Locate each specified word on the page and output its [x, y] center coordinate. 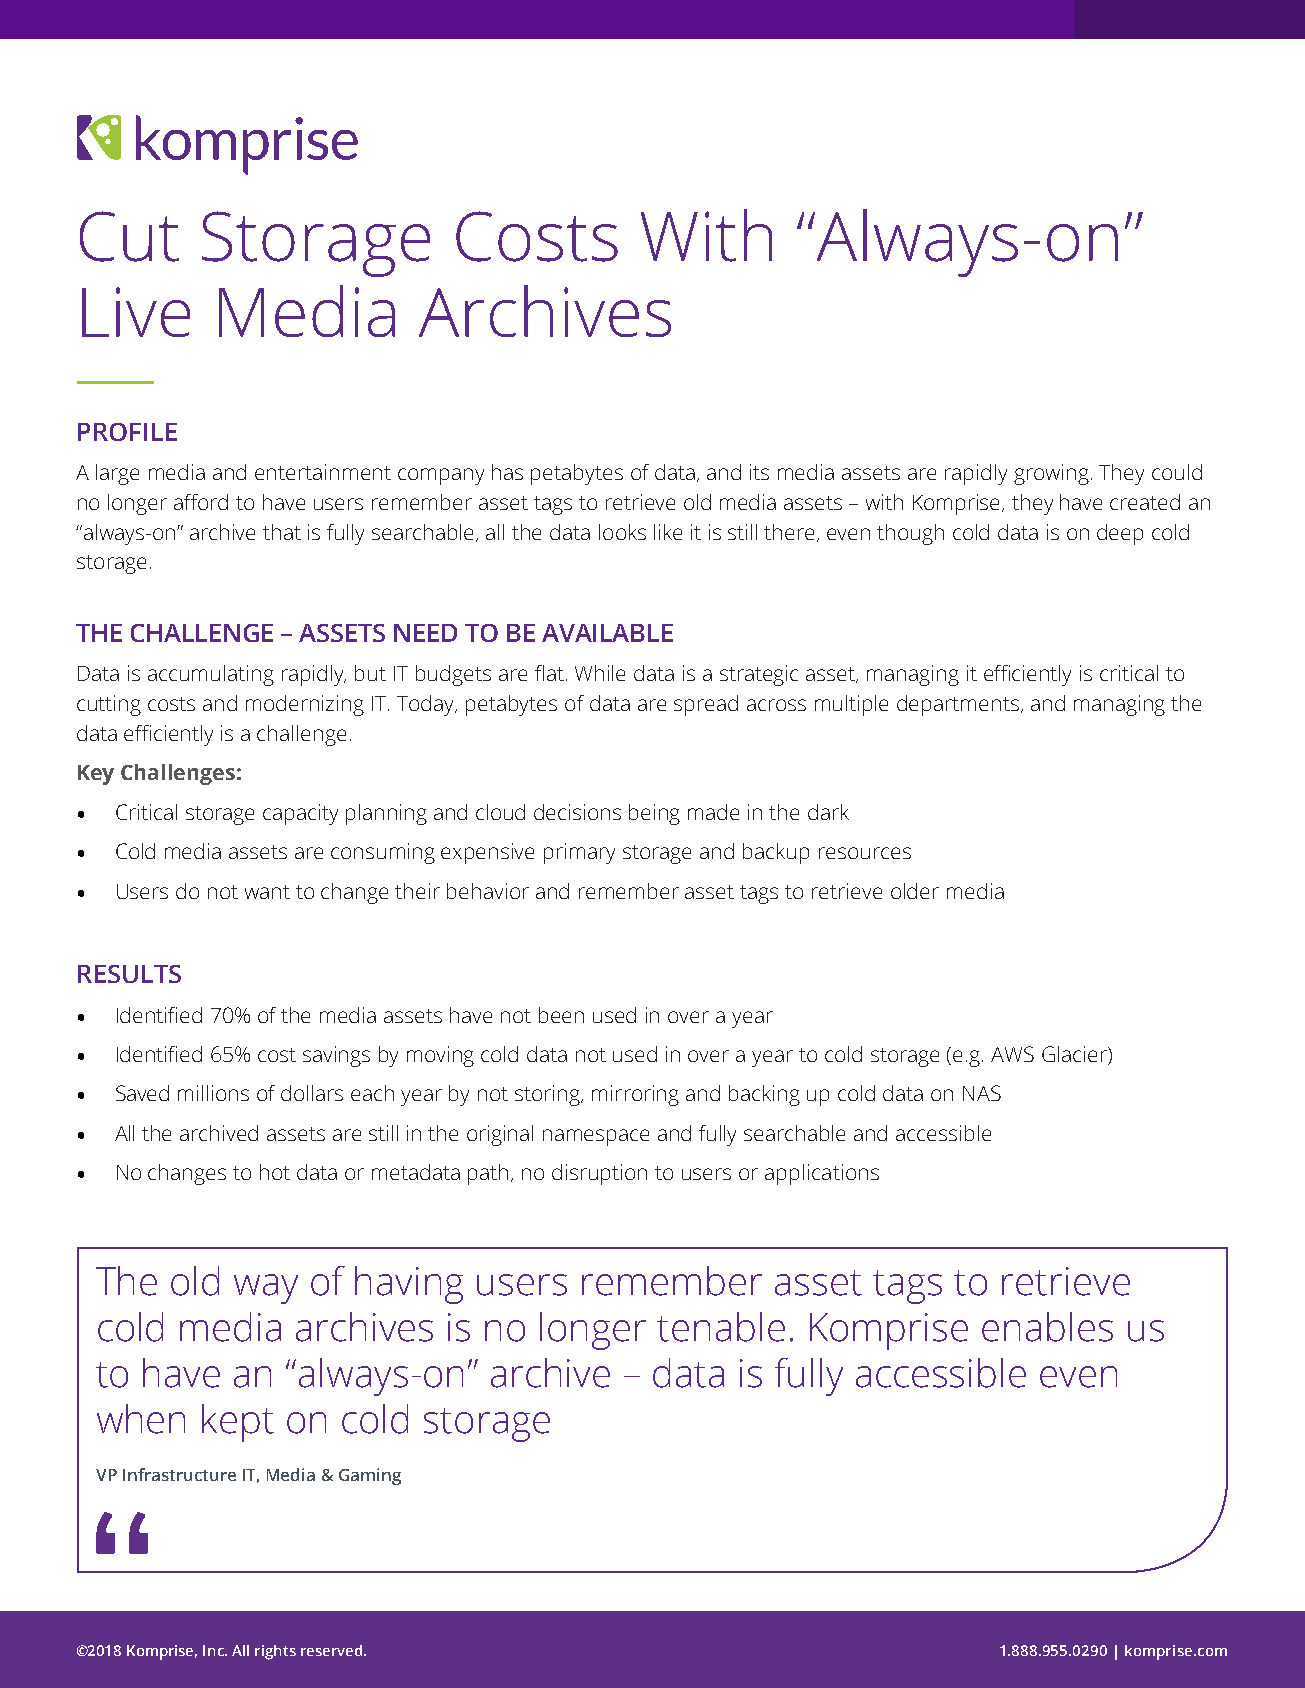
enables [1047, 1327]
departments [959, 705]
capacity [300, 814]
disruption [599, 1174]
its [759, 472]
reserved [331, 1650]
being [654, 814]
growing [1053, 474]
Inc [214, 1650]
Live [136, 312]
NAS [982, 1093]
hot [275, 1172]
